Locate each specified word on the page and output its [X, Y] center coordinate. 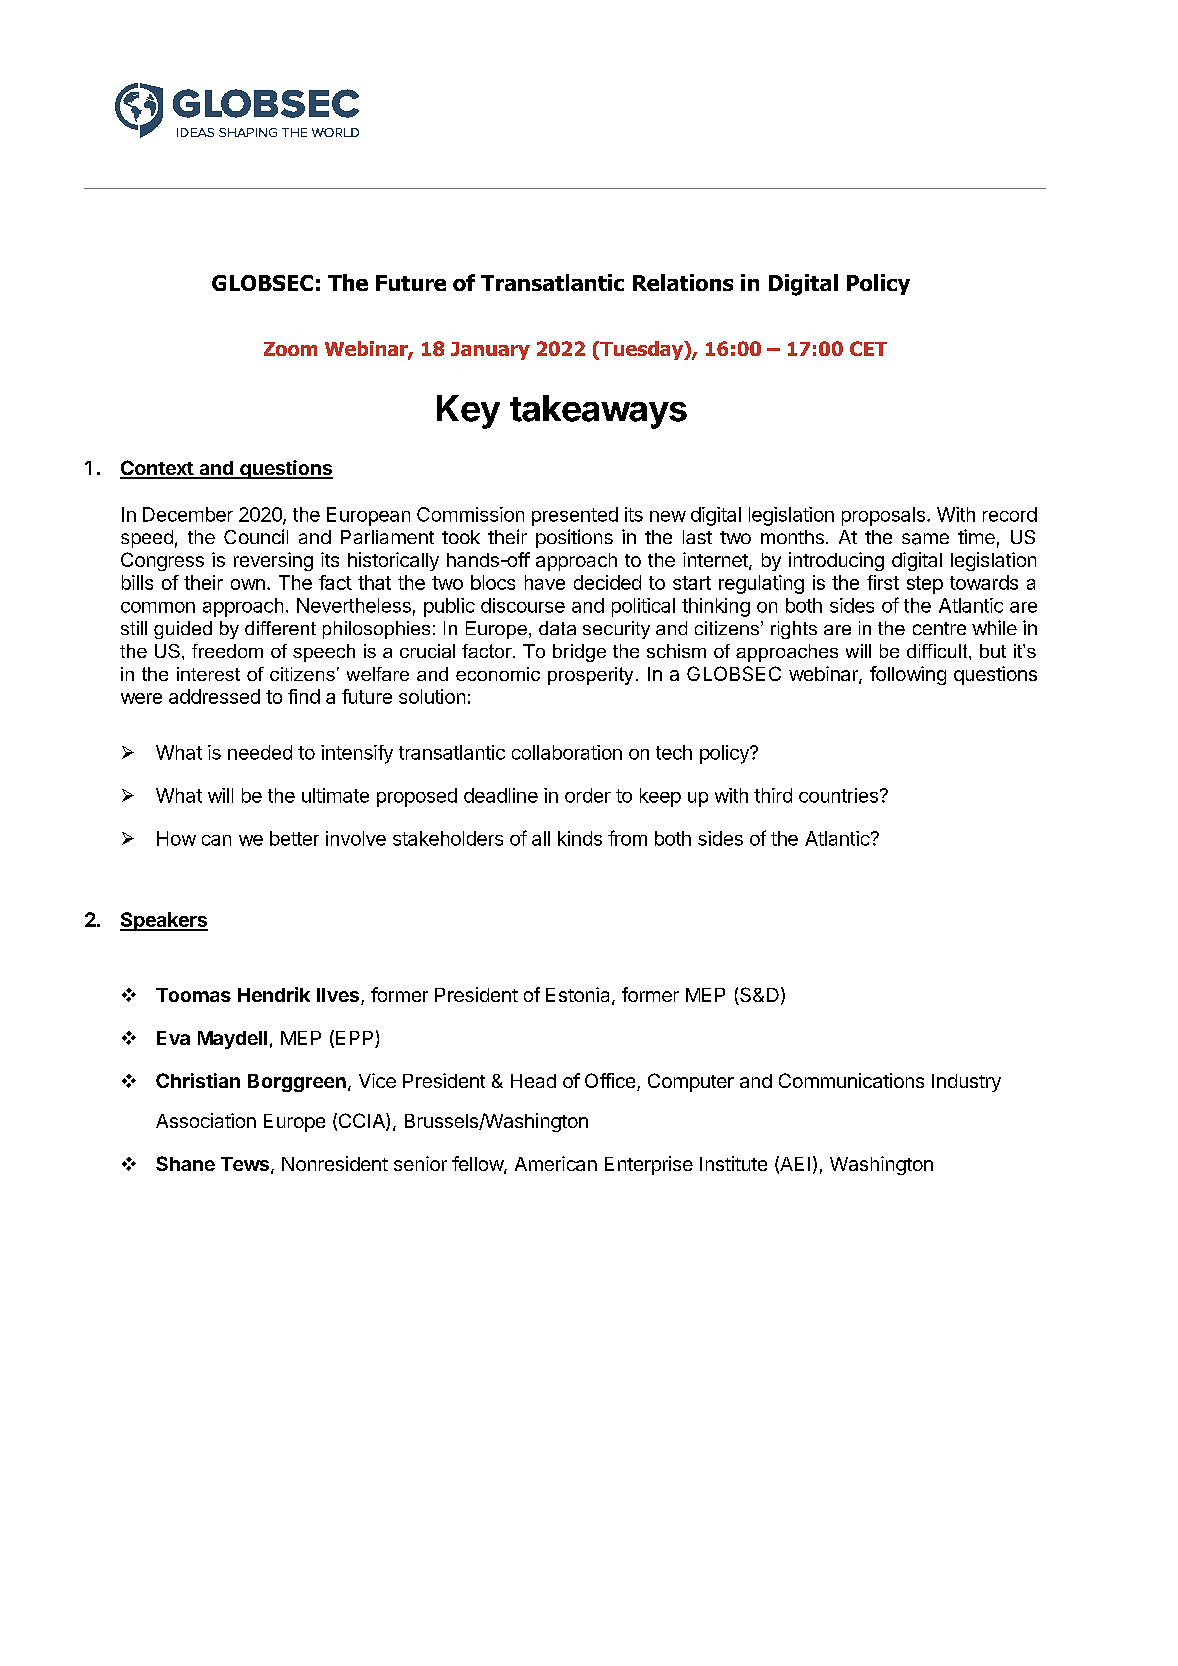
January [490, 351]
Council [256, 536]
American [556, 1163]
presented [575, 516]
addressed [214, 696]
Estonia [579, 996]
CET [868, 348]
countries [838, 795]
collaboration [567, 752]
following [908, 675]
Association [206, 1120]
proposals [883, 516]
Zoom [290, 349]
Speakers [164, 921]
